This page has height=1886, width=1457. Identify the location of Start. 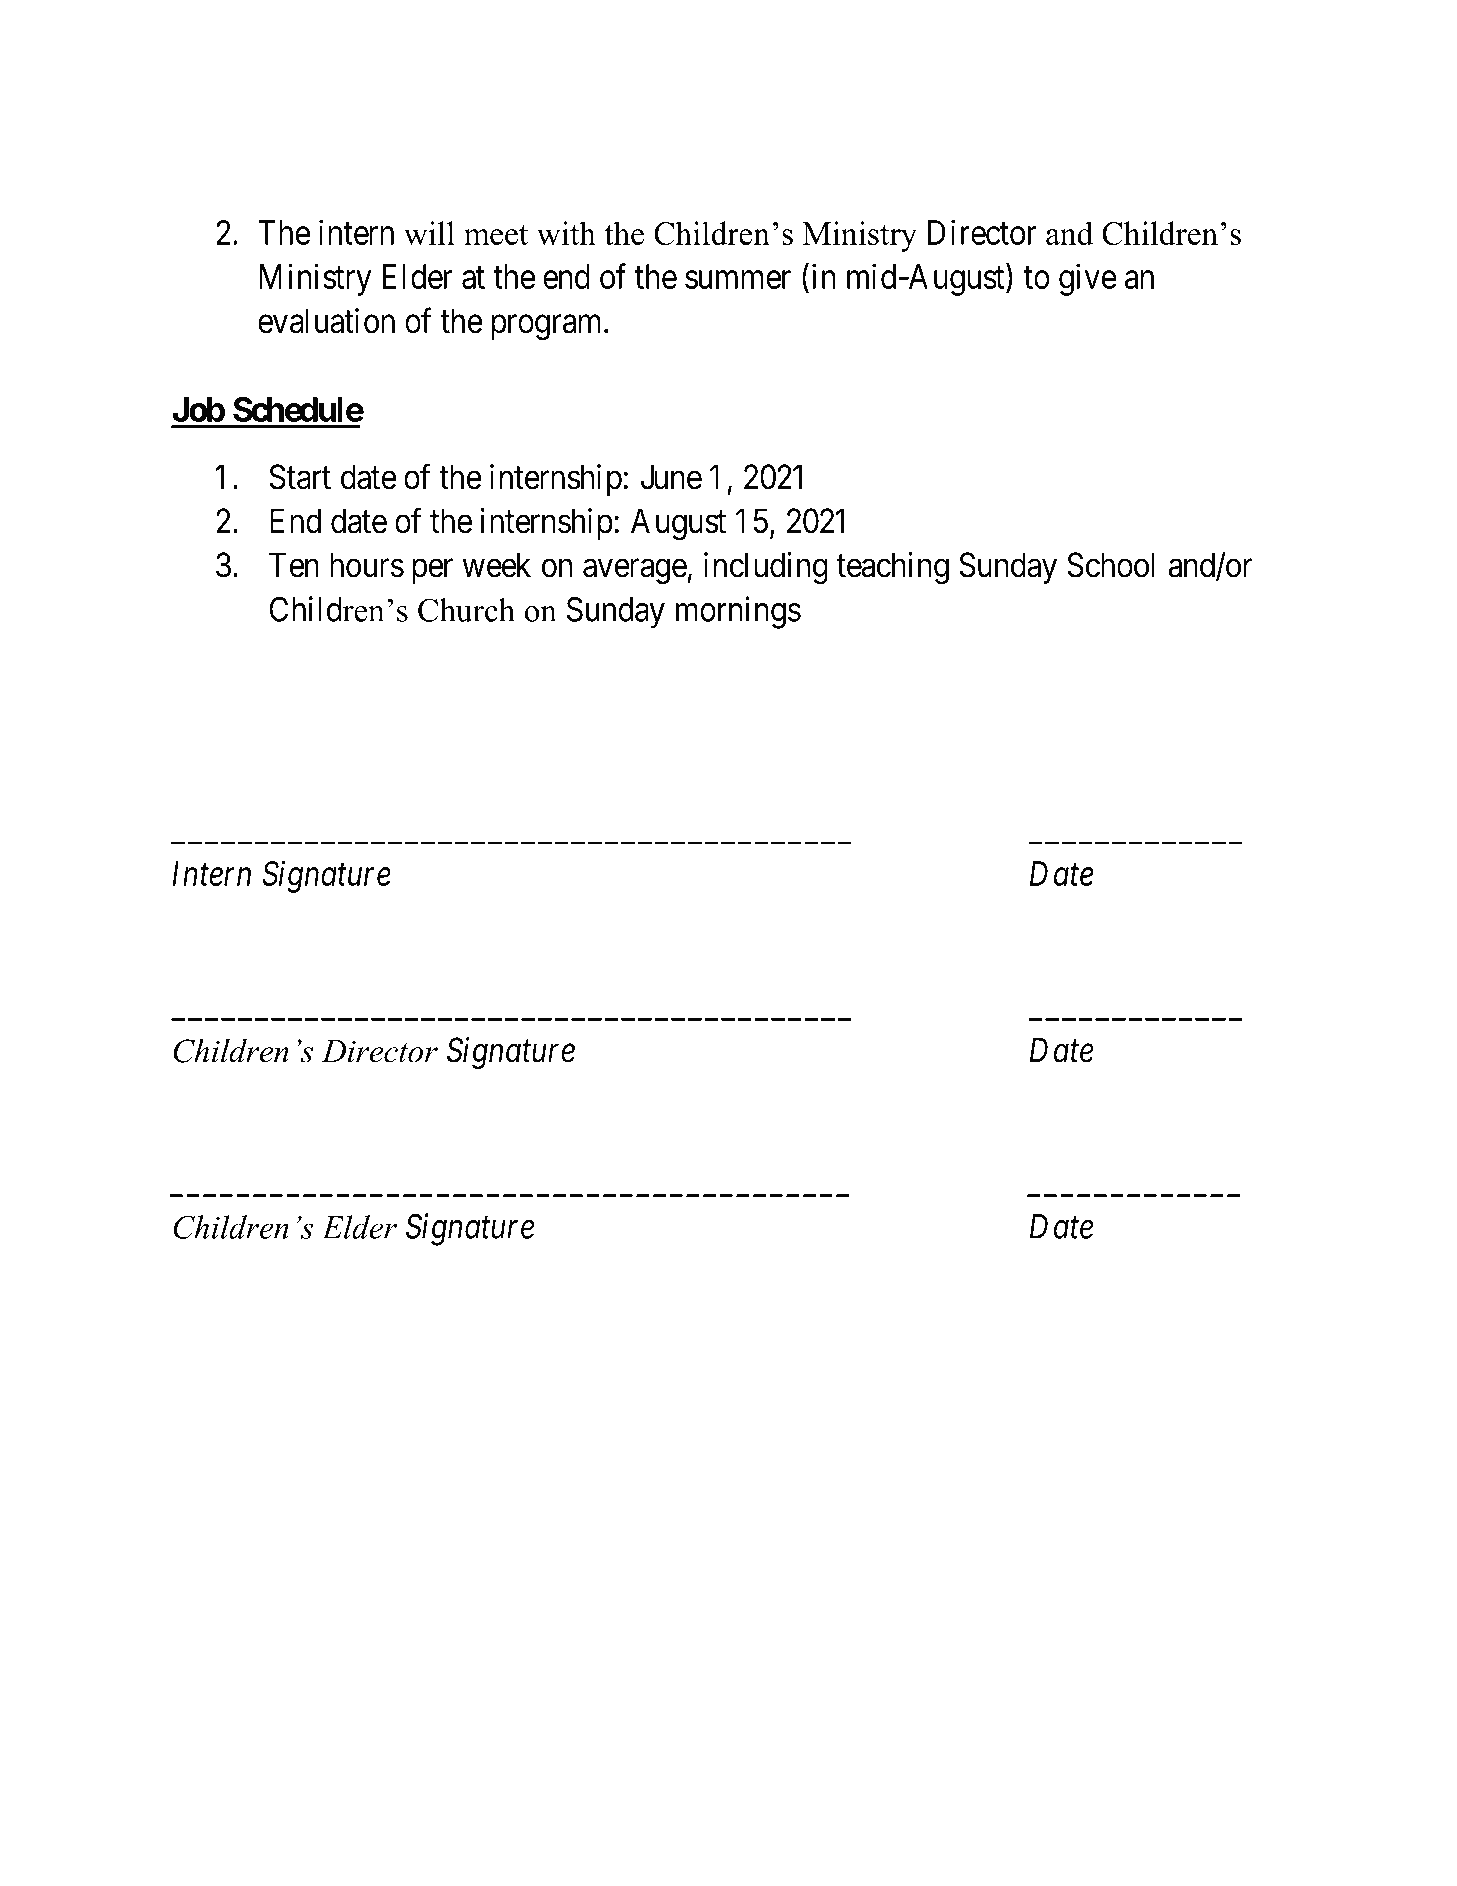
(300, 477).
